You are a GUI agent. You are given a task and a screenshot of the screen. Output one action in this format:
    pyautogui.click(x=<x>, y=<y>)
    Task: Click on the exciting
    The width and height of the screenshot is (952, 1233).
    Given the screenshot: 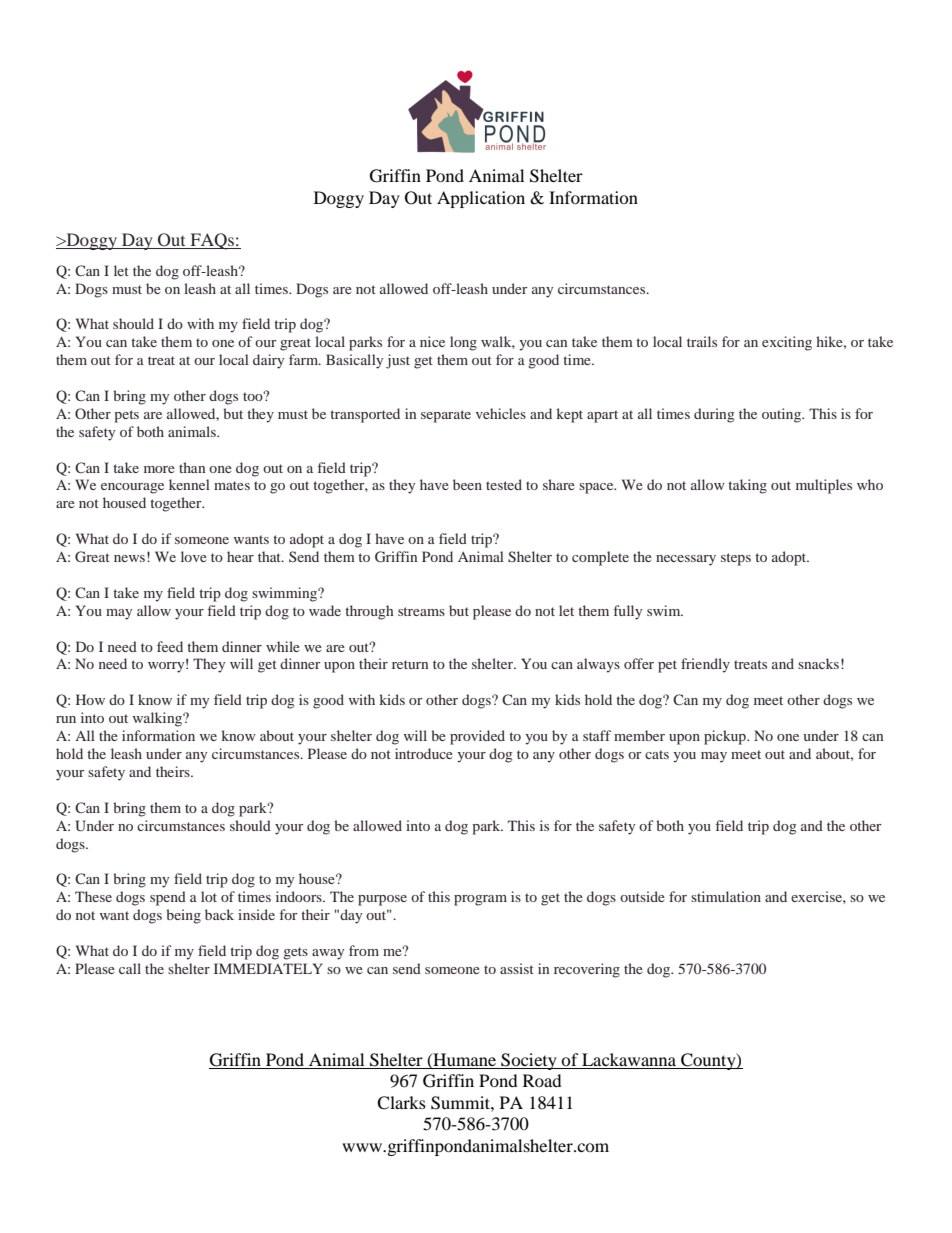 What is the action you would take?
    pyautogui.click(x=787, y=343)
